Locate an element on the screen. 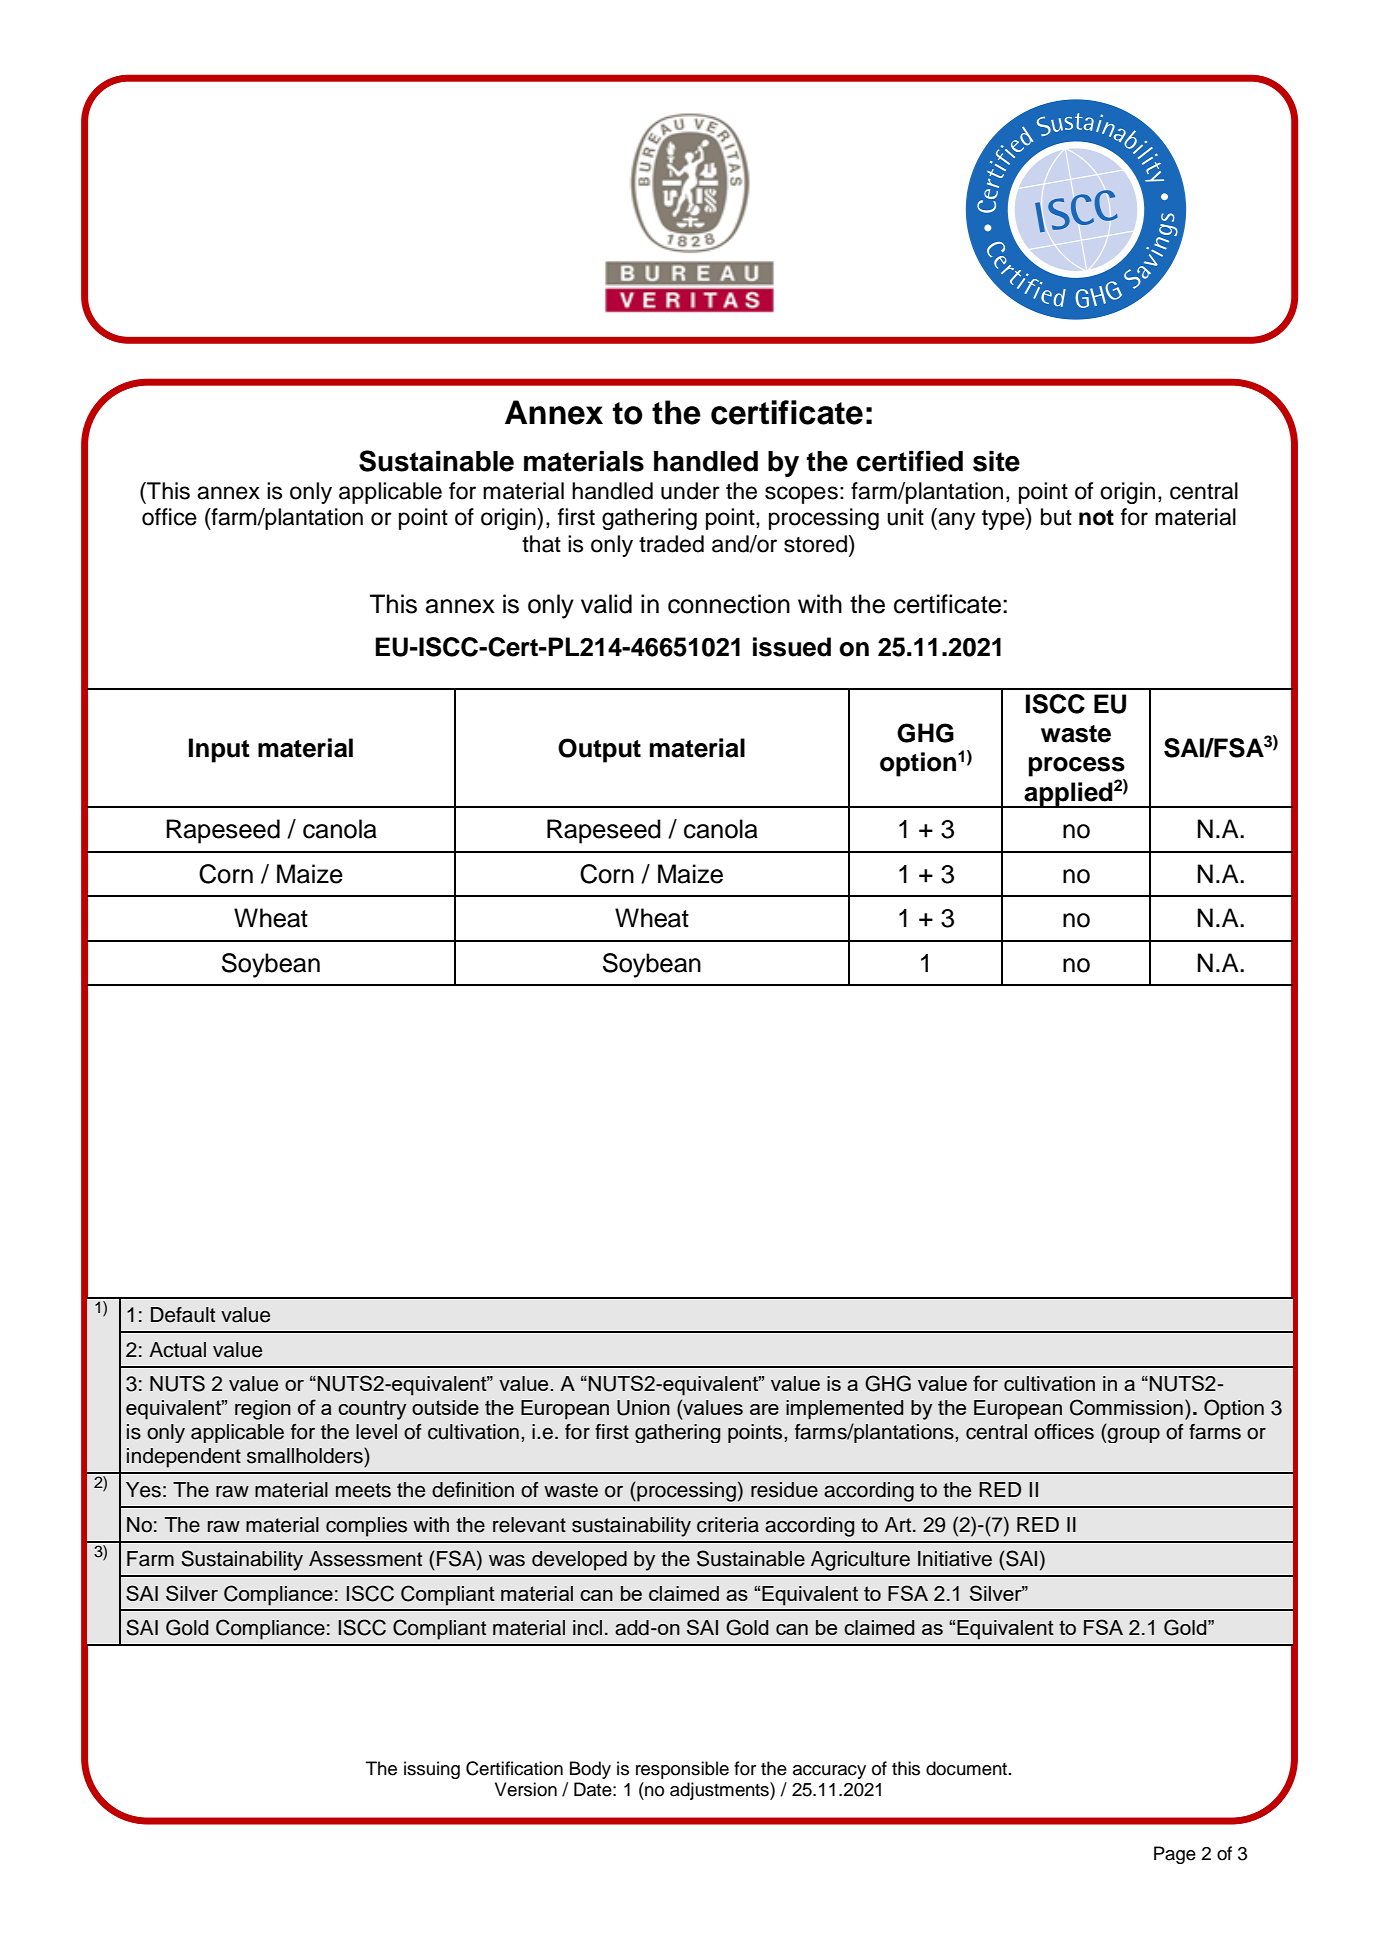 Image resolution: width=1379 pixels, height=1951 pixels. but is located at coordinates (1056, 517).
